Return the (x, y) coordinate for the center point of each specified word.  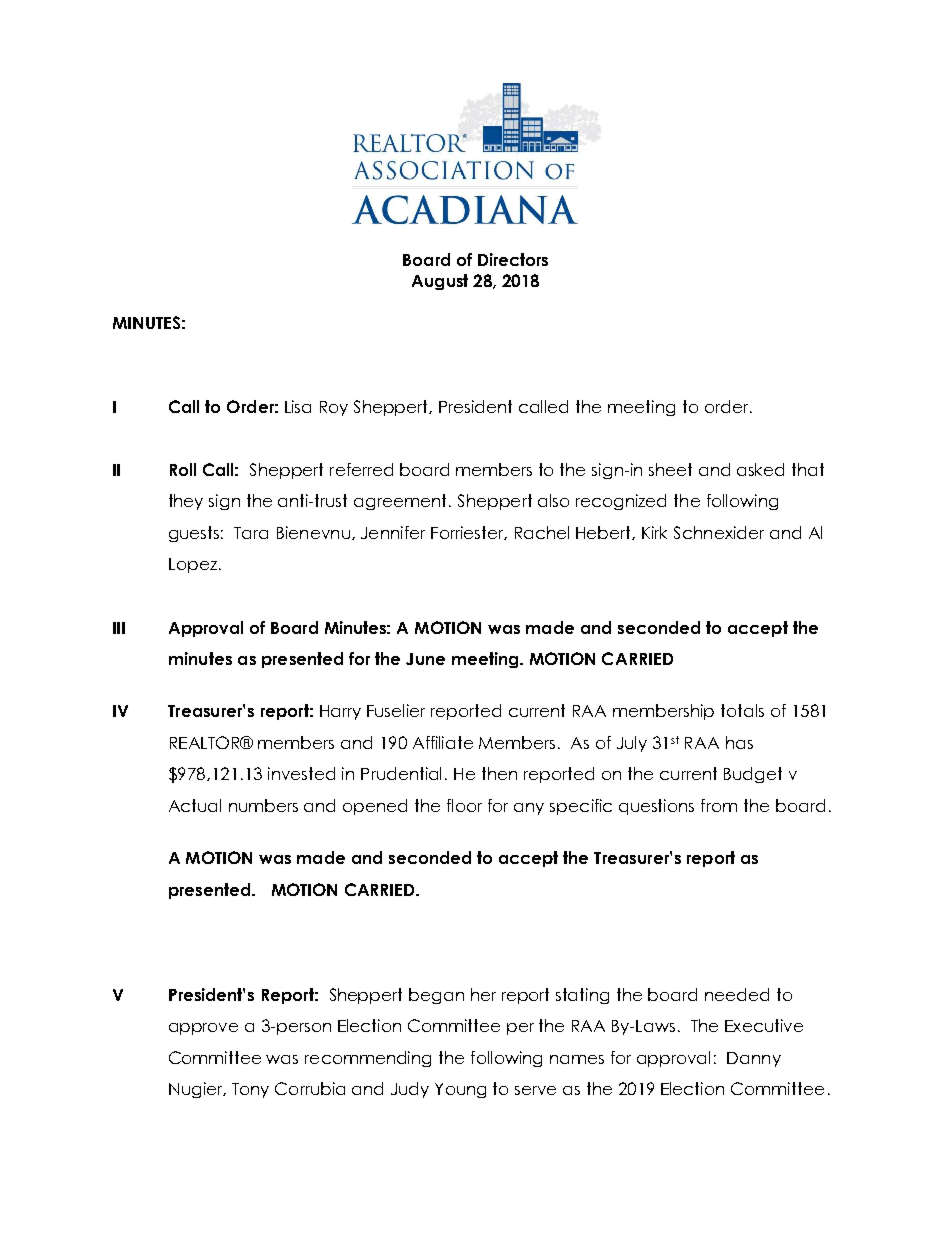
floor (464, 805)
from (719, 805)
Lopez (194, 565)
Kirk (654, 532)
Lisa (298, 406)
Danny (754, 1059)
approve (203, 1029)
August (440, 282)
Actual (195, 805)
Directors (513, 259)
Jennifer (393, 532)
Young (460, 1090)
